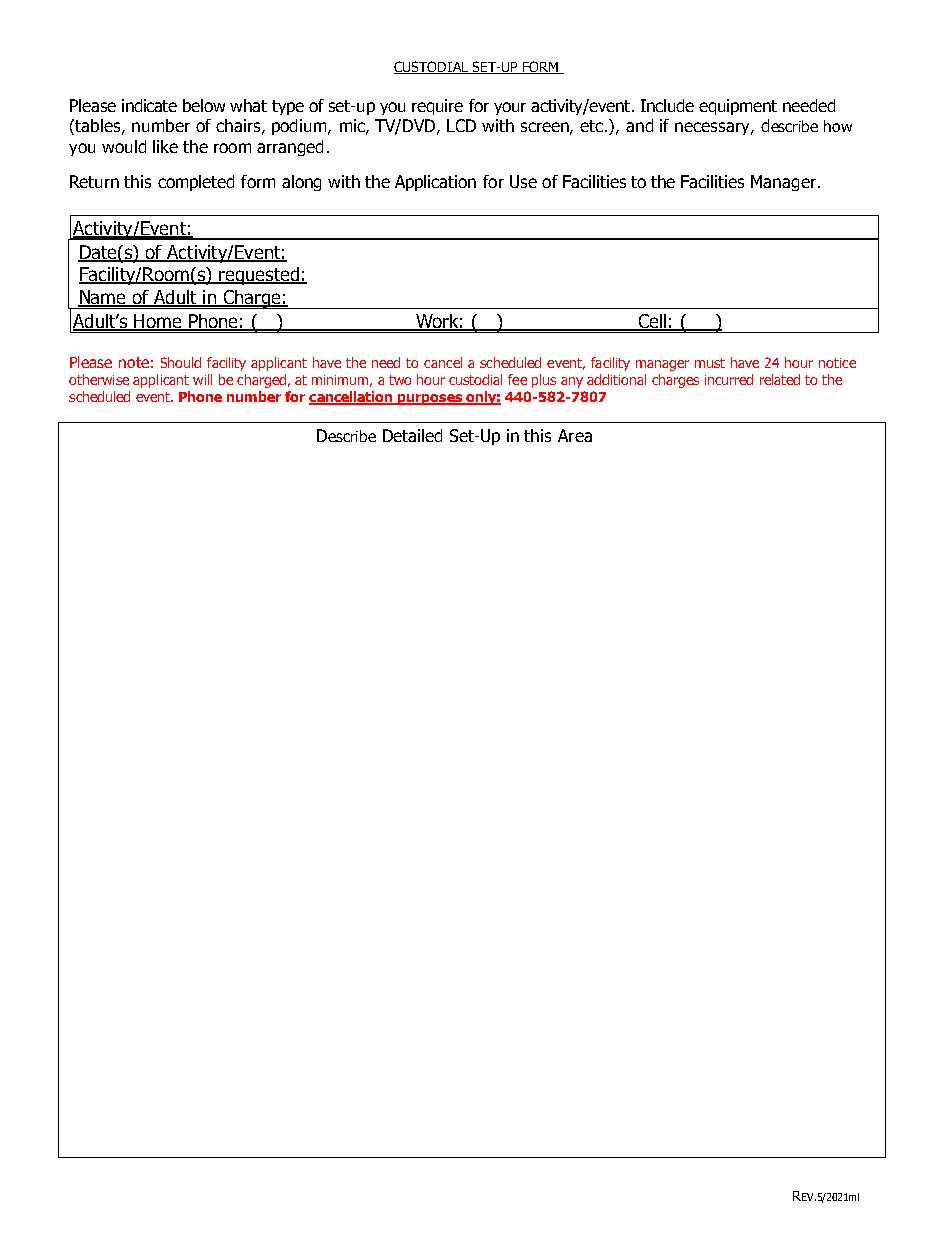  I want to click on will, so click(202, 379).
